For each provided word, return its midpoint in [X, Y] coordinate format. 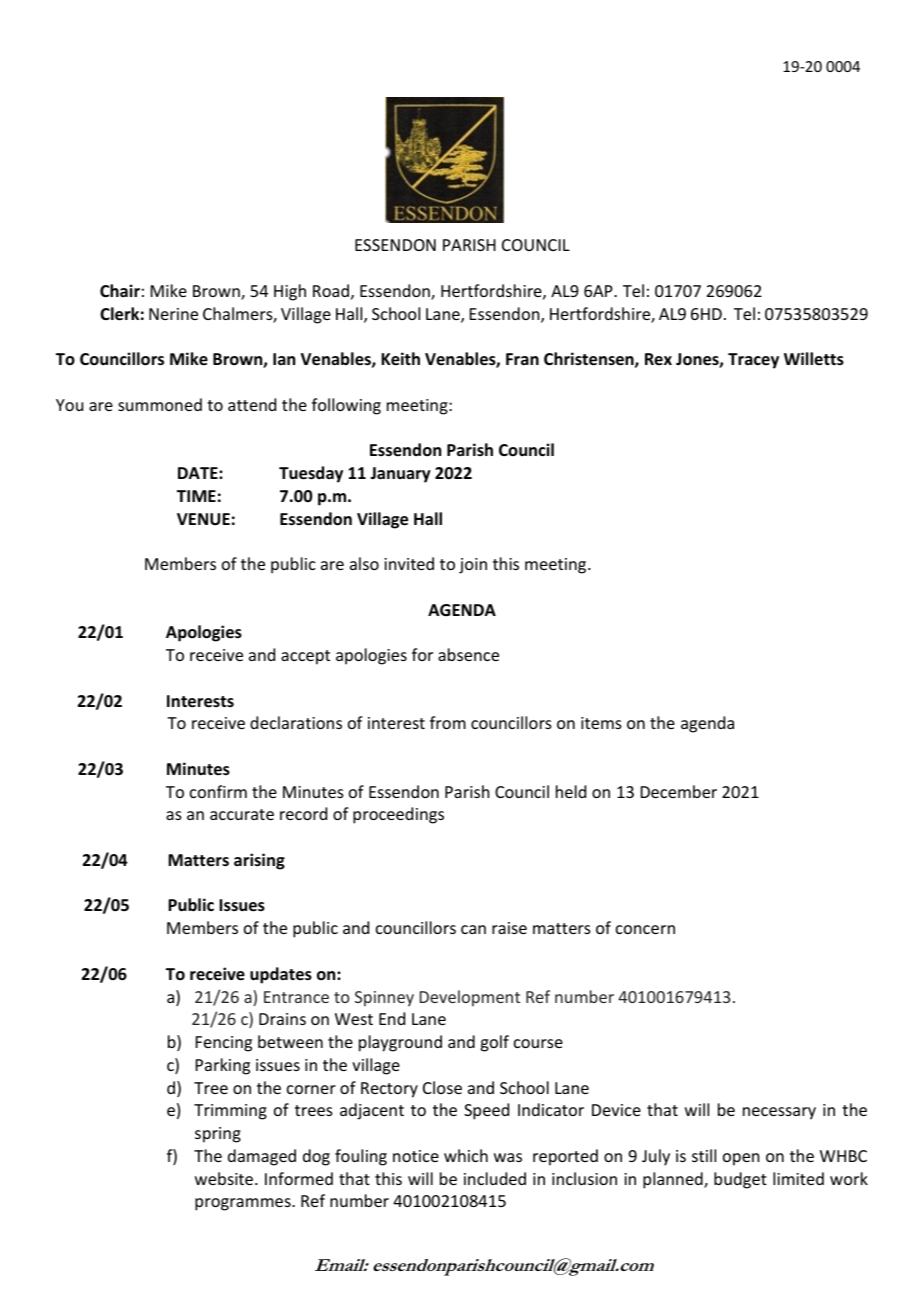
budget [740, 1180]
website [225, 1178]
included [495, 1178]
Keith [400, 359]
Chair [120, 290]
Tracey [753, 361]
